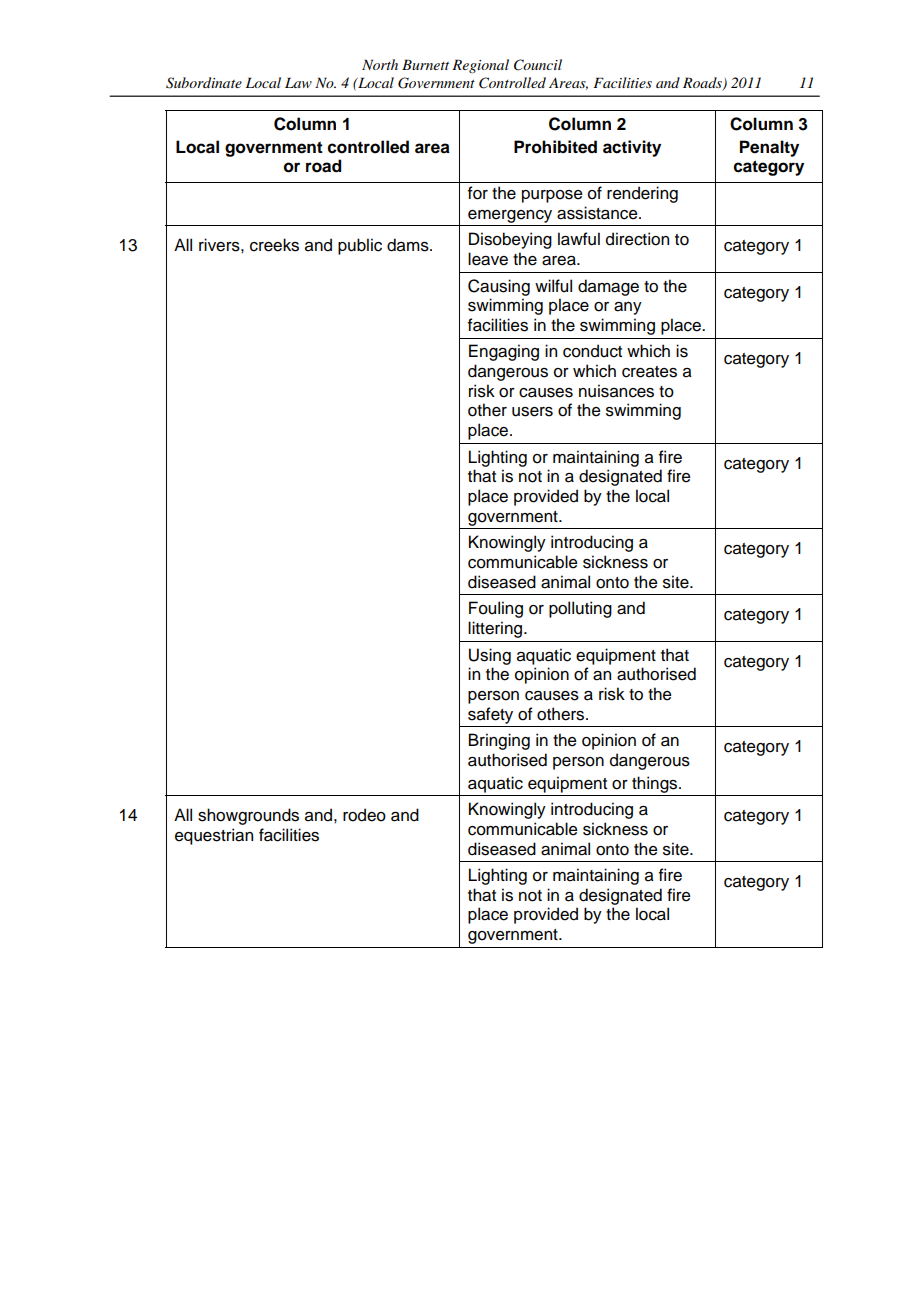 The width and height of the document is (924, 1308). I want to click on equestrian, so click(214, 836).
